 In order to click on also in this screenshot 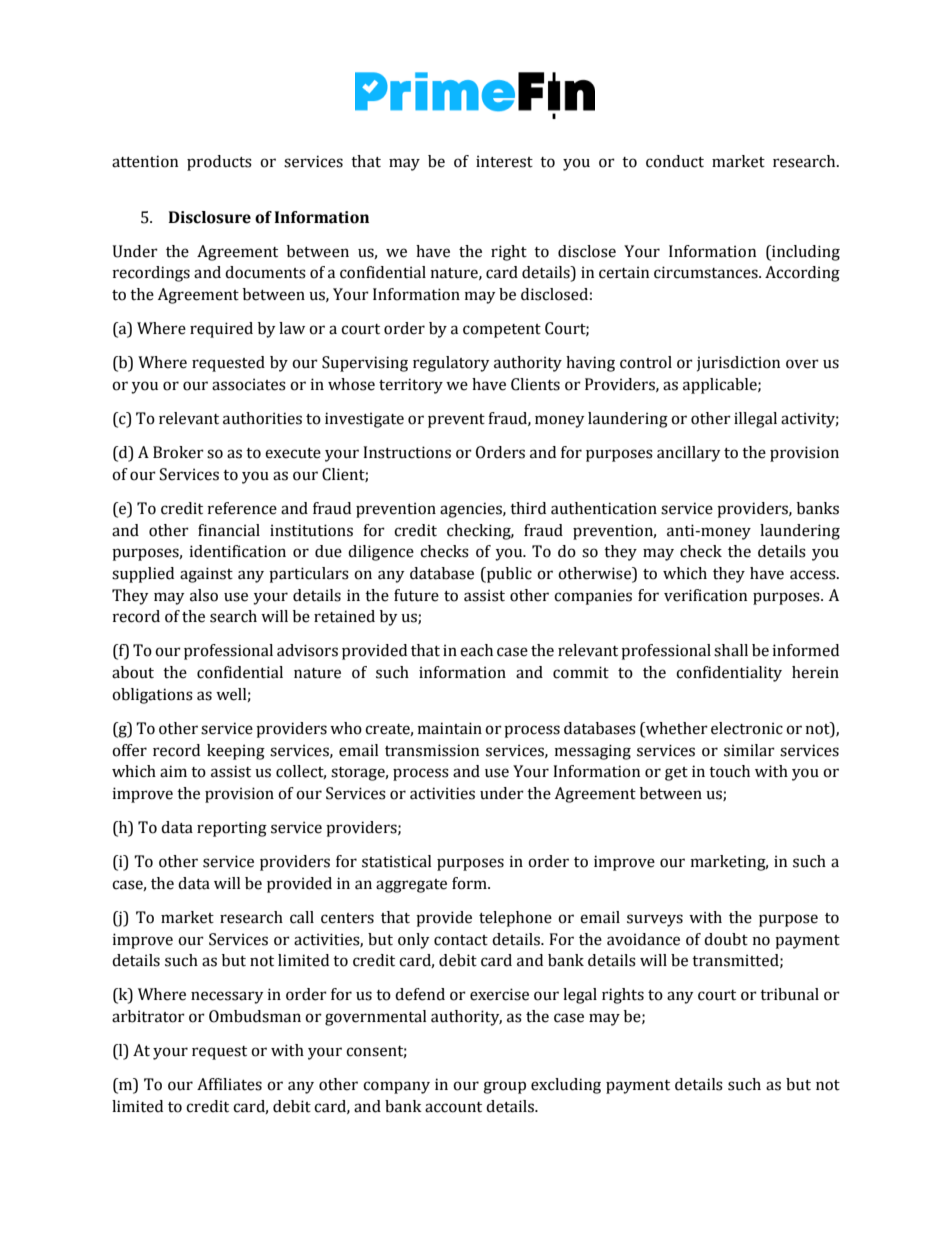, I will do `click(204, 595)`.
